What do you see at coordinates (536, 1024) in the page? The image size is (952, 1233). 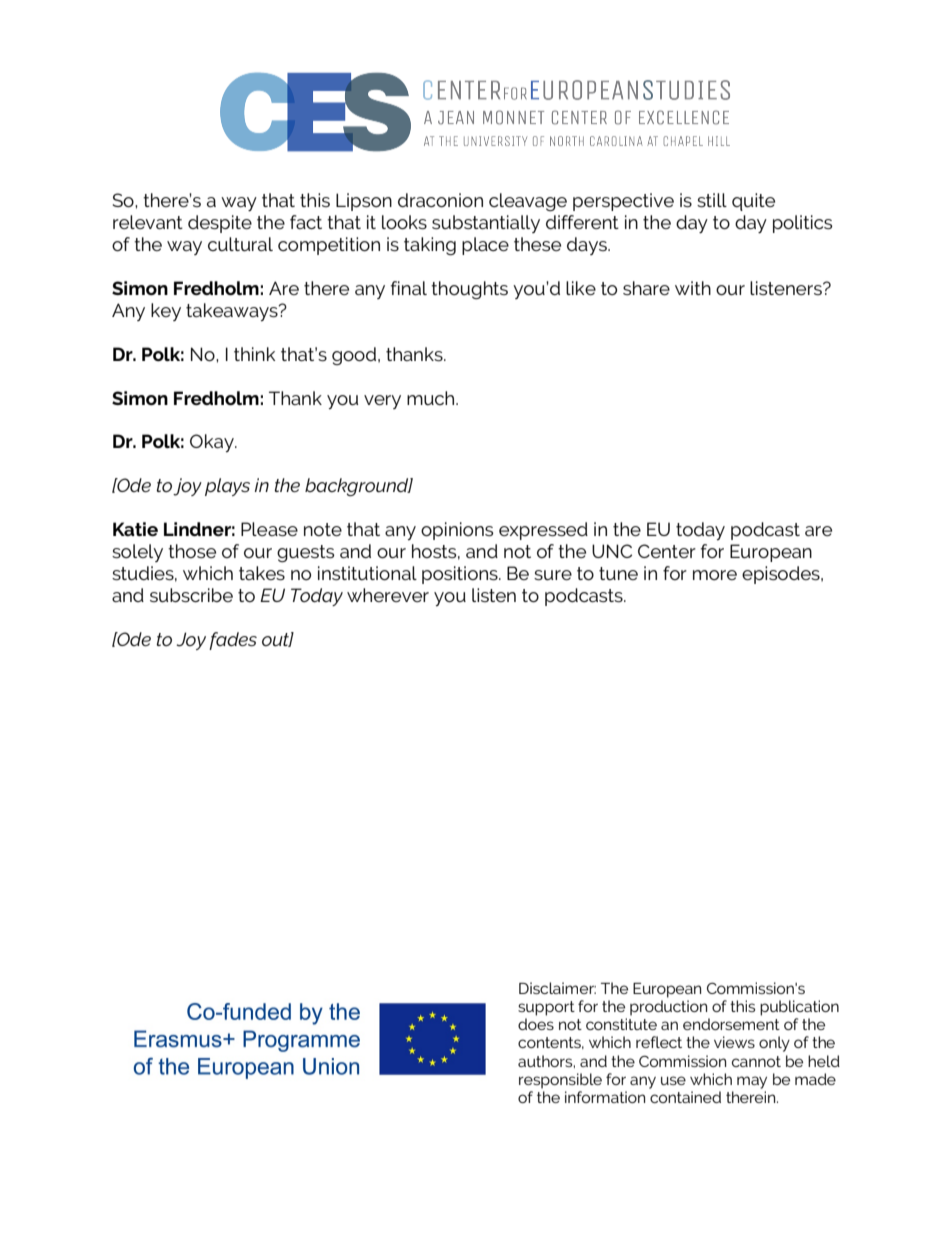 I see `does` at bounding box center [536, 1024].
